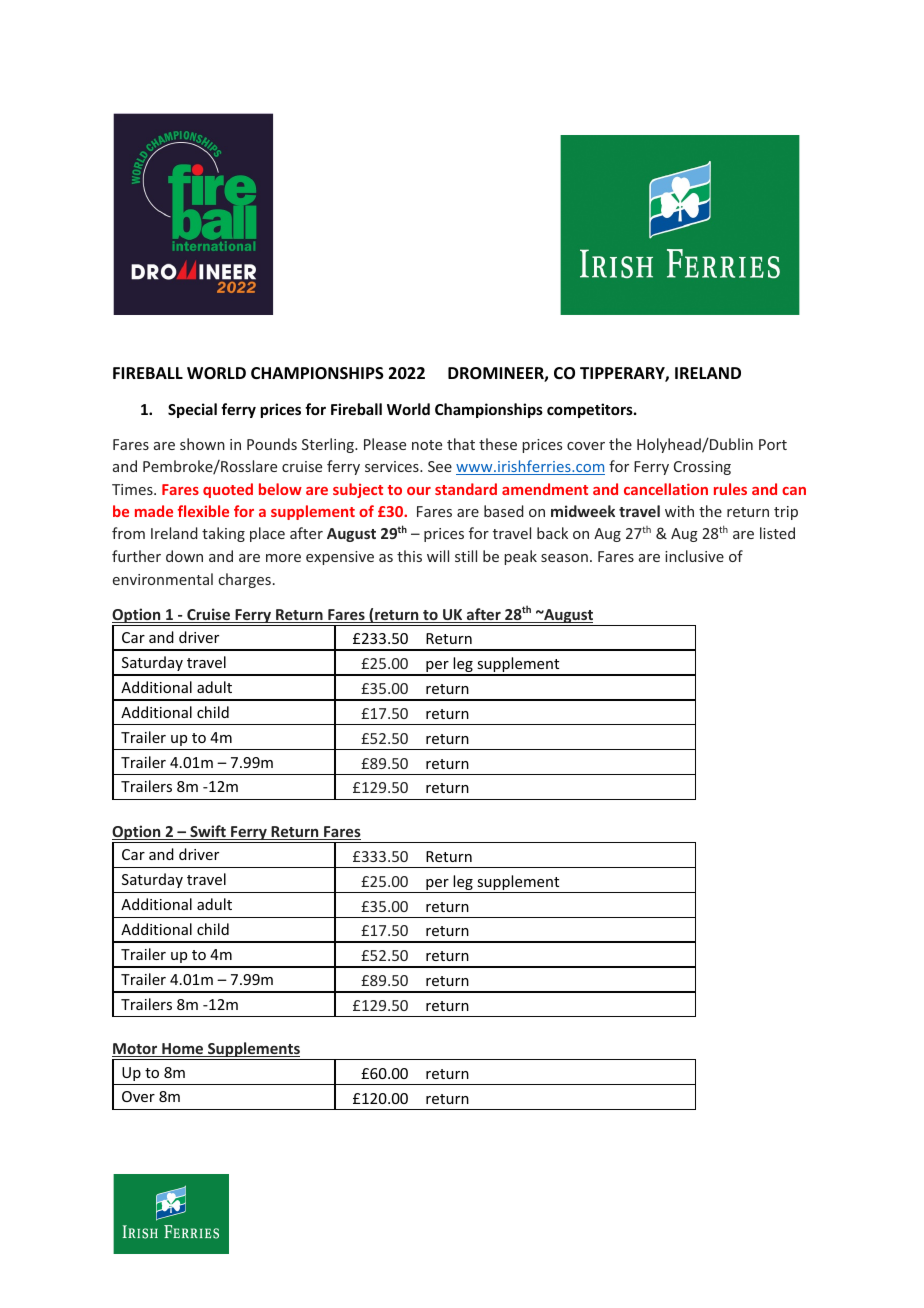  Describe the element at coordinates (202, 444) in the document. I see `shown` at that location.
